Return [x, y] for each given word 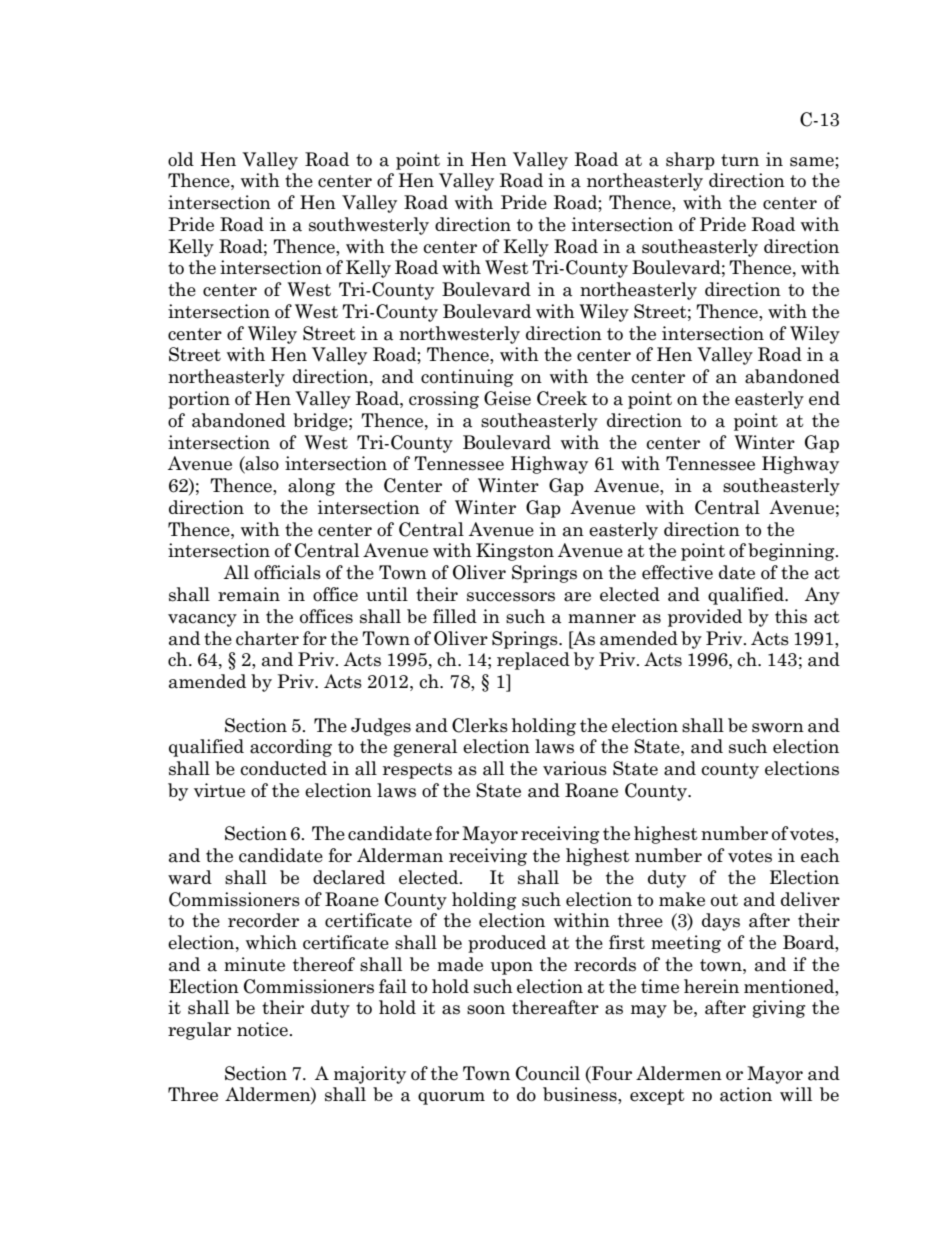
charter [267, 638]
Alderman [400, 855]
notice [263, 1029]
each [820, 855]
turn [740, 160]
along [311, 487]
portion [199, 400]
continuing [467, 378]
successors [511, 597]
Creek [562, 398]
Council [548, 1073]
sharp [690, 161]
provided [705, 618]
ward [190, 877]
